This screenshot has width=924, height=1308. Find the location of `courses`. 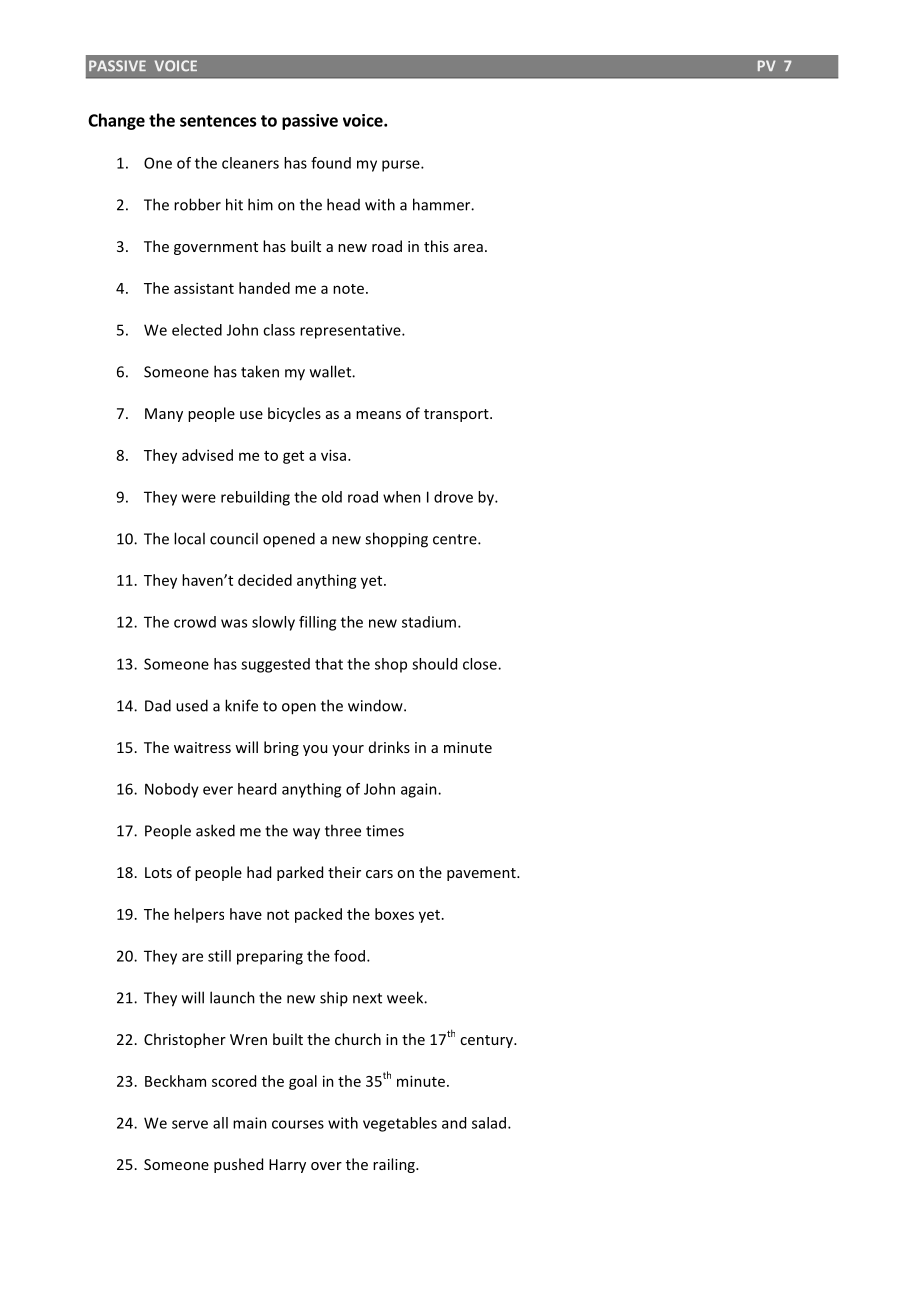

courses is located at coordinates (298, 1124).
